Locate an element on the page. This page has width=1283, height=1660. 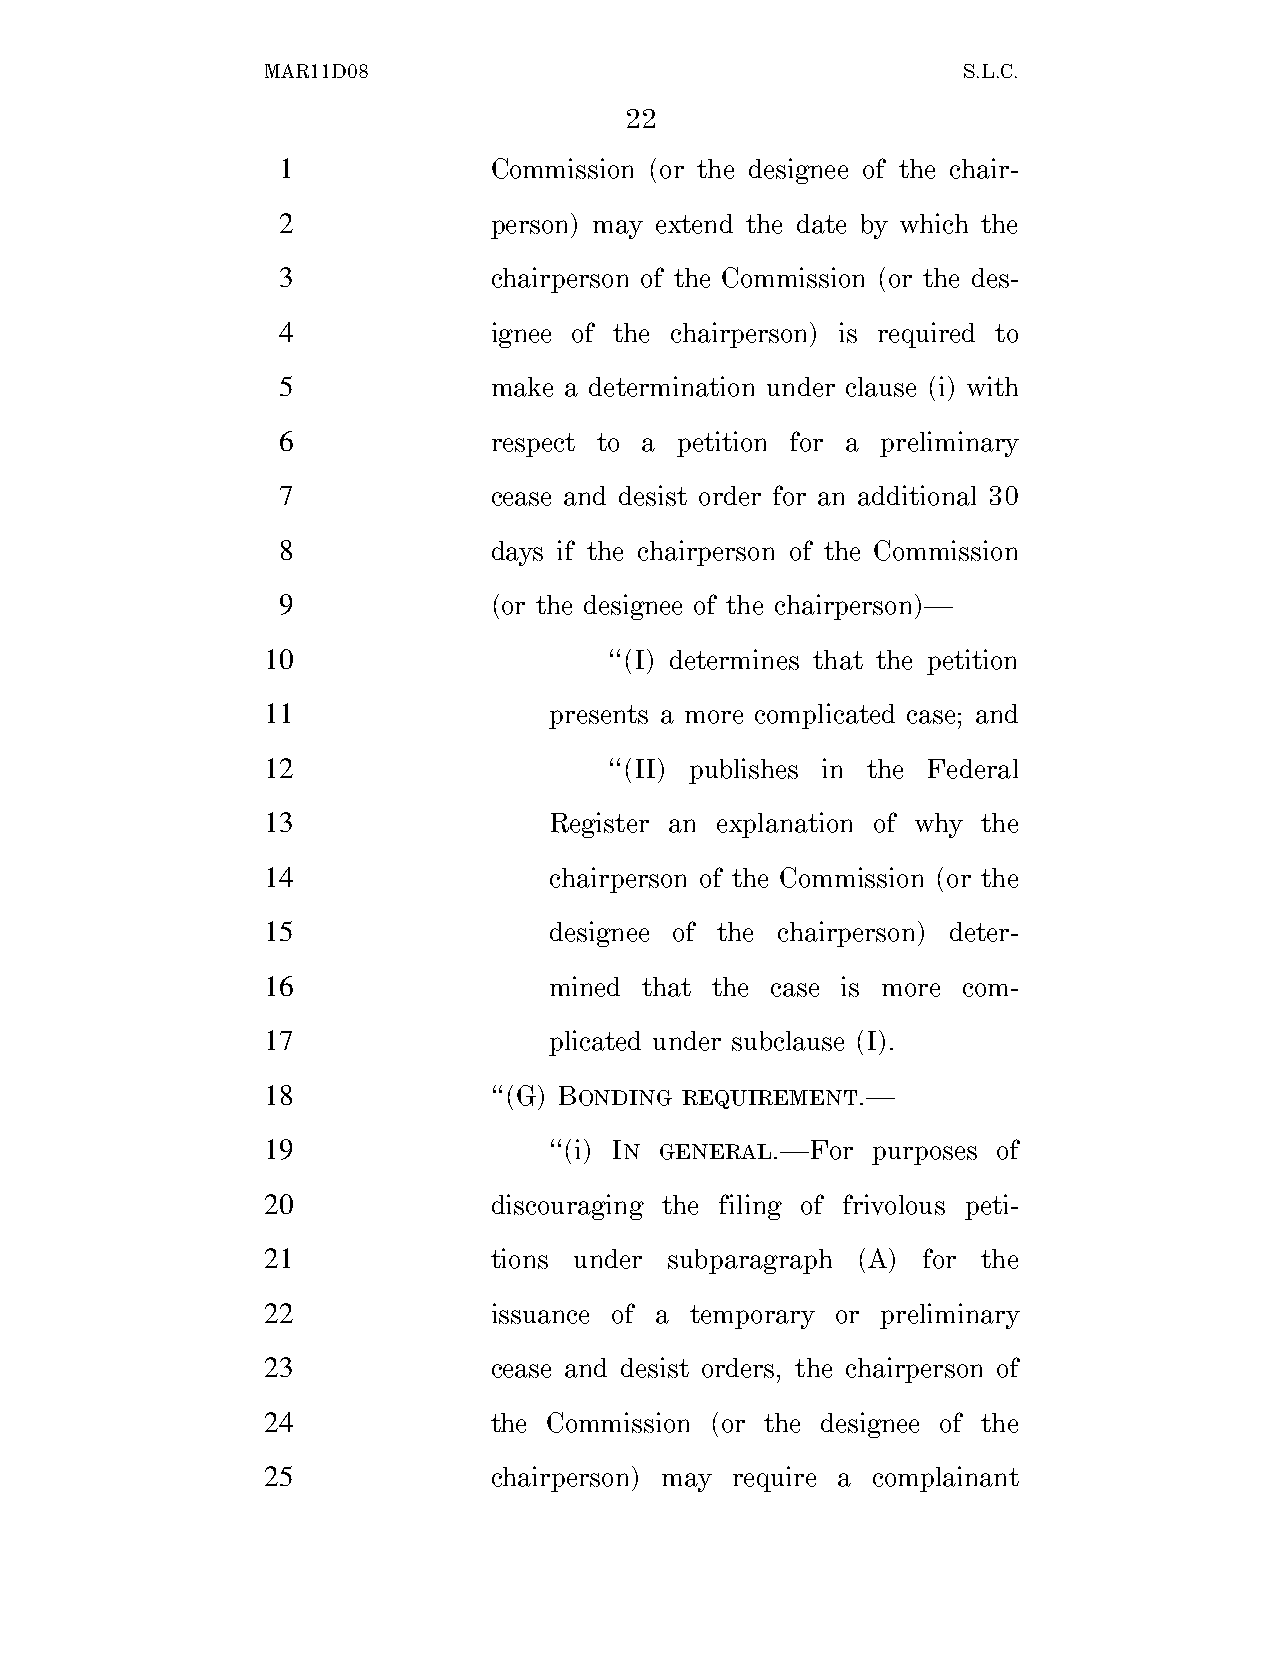
Register is located at coordinates (600, 825).
